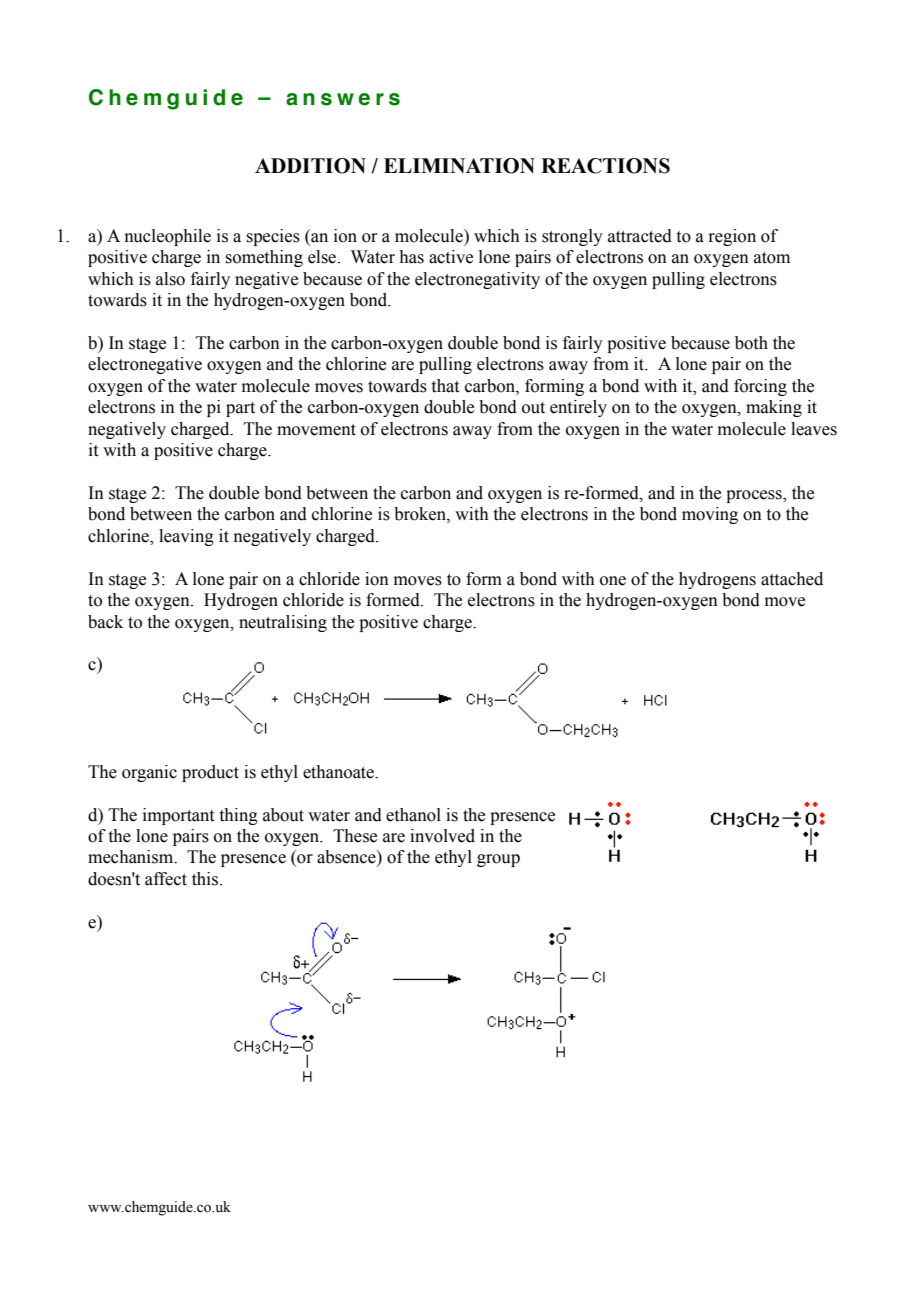 Image resolution: width=924 pixels, height=1308 pixels. I want to click on nucleophile, so click(168, 237).
